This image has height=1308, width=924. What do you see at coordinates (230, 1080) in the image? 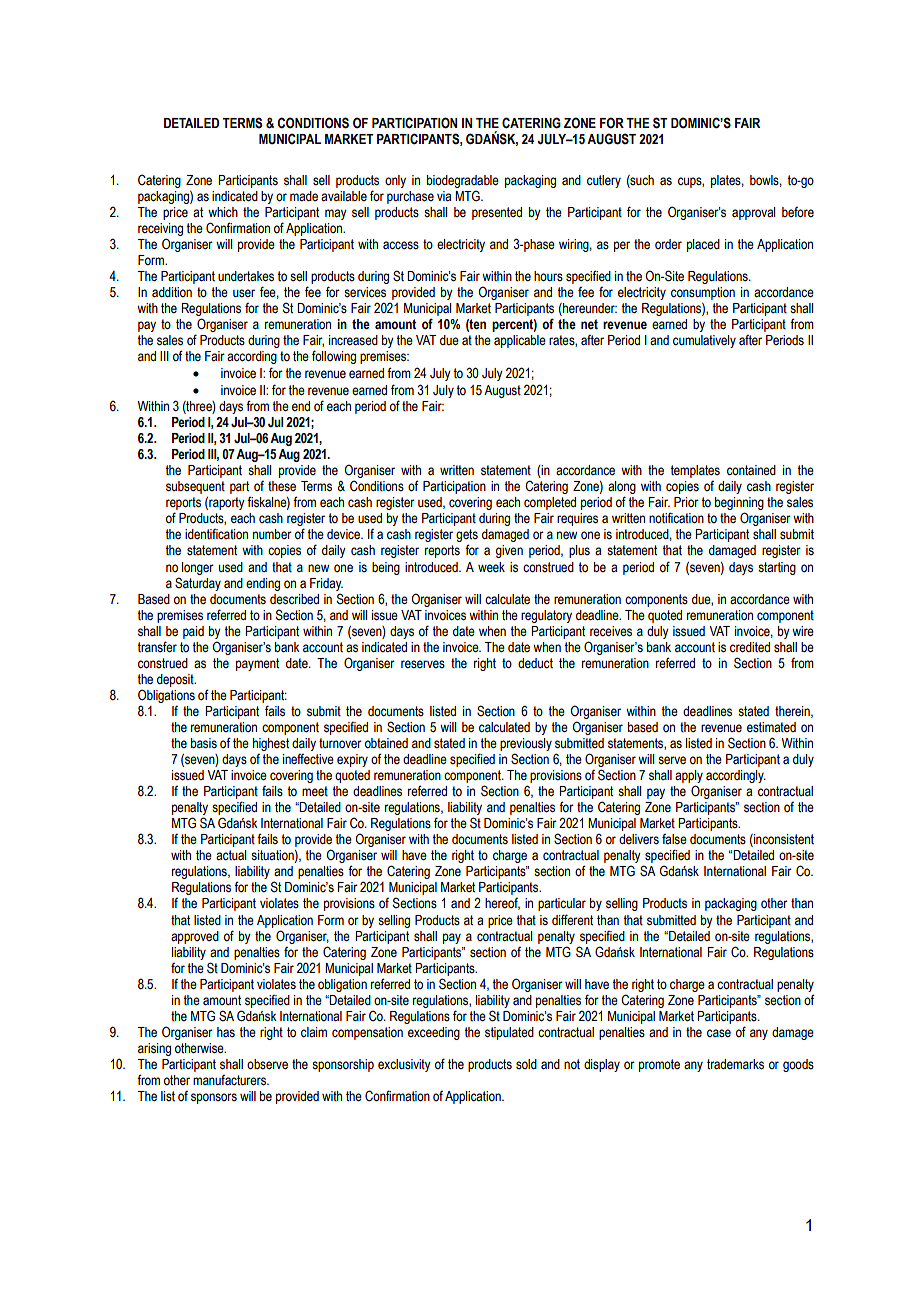
I see `manufacturers` at bounding box center [230, 1080].
